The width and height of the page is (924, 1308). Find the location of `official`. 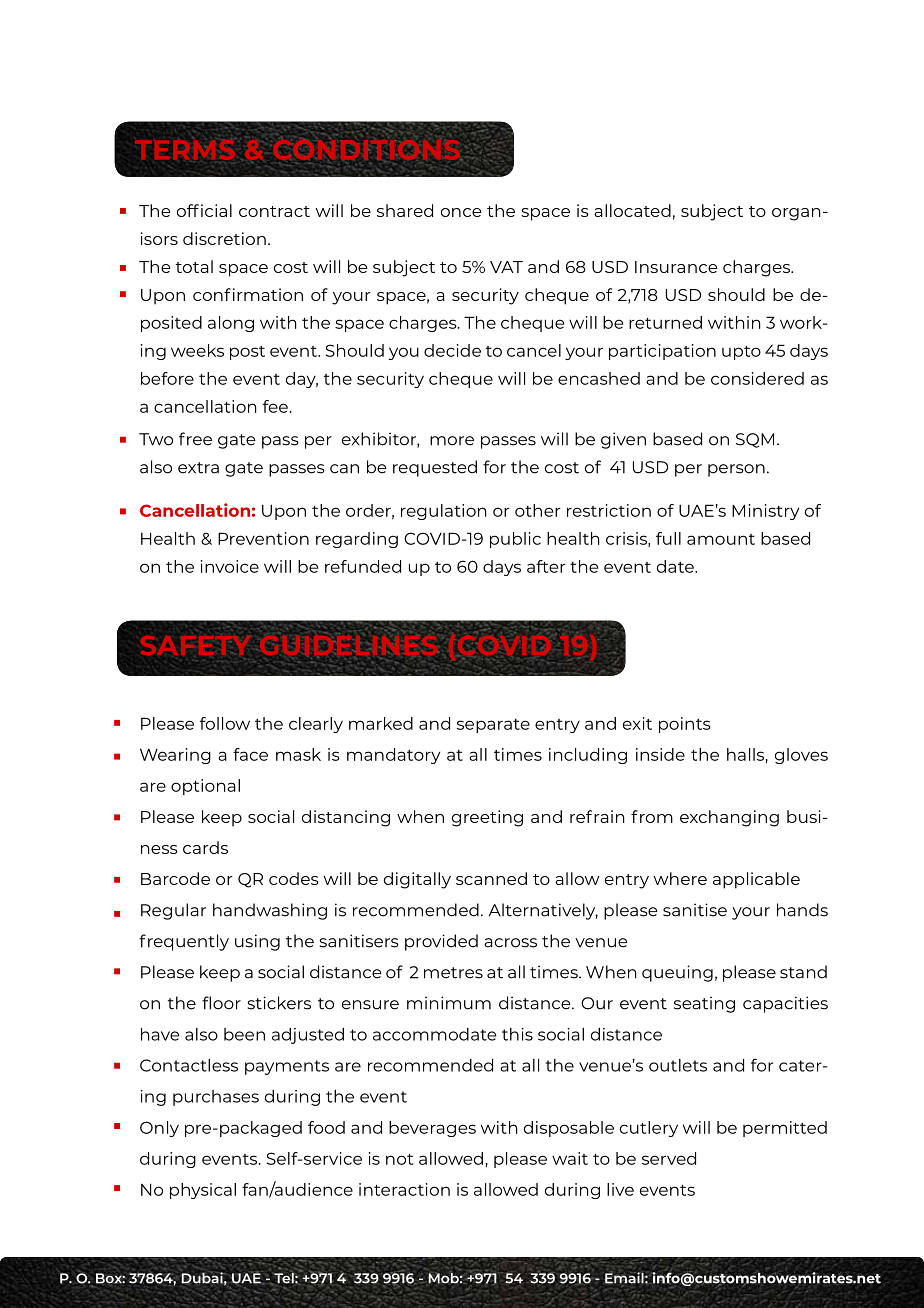

official is located at coordinates (204, 210).
